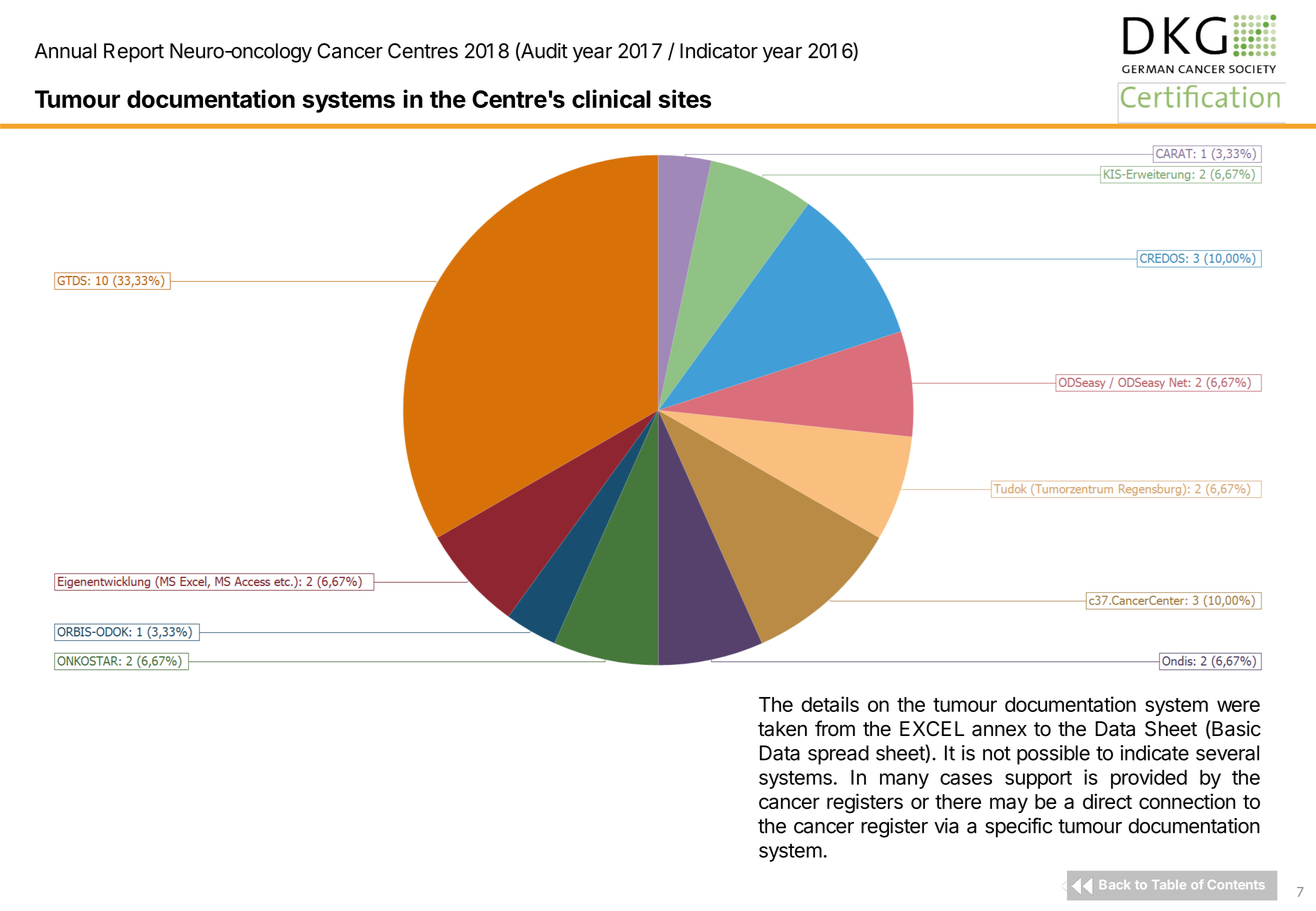 The width and height of the screenshot is (1316, 911). I want to click on taken, so click(782, 729).
